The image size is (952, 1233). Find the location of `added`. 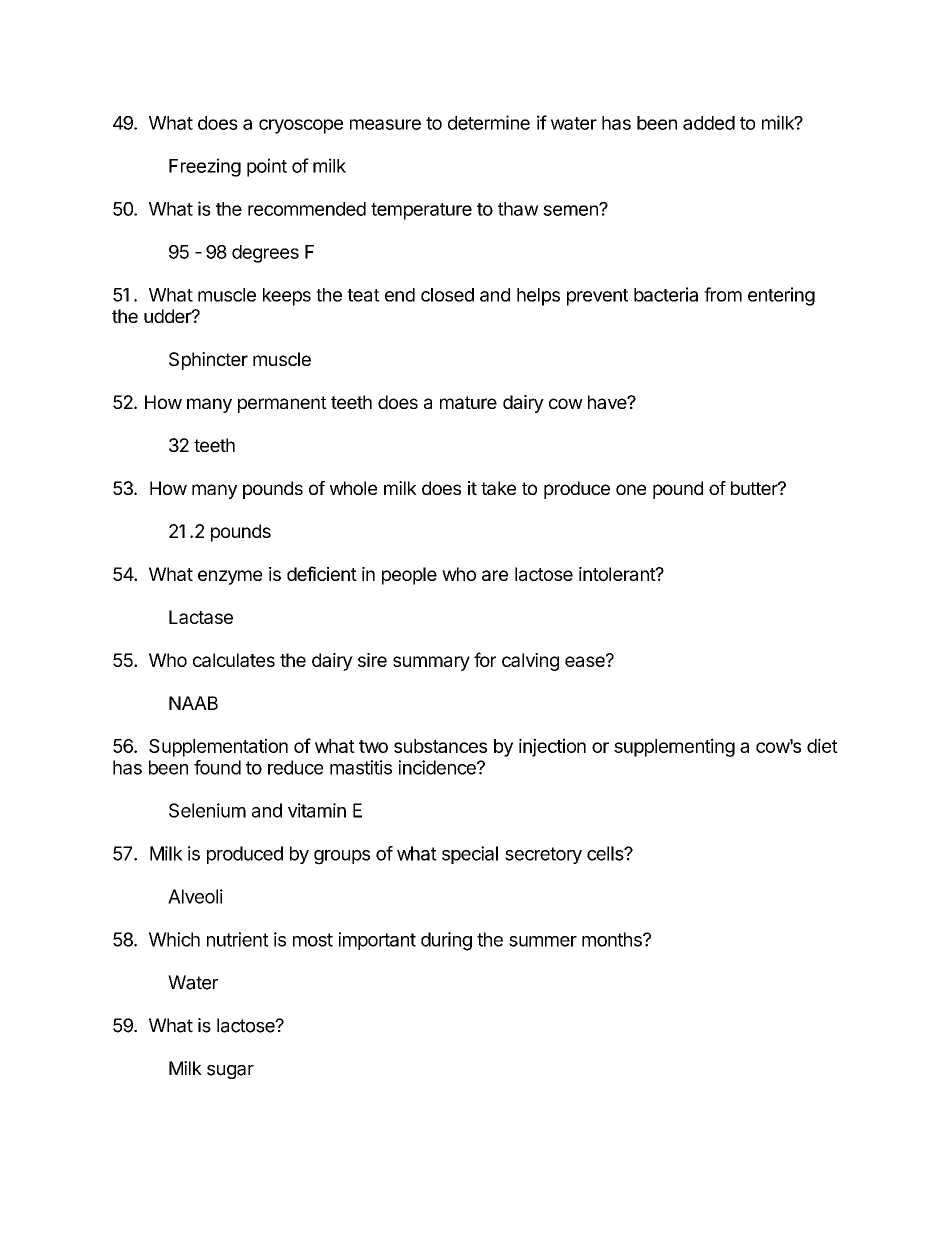

added is located at coordinates (709, 123).
